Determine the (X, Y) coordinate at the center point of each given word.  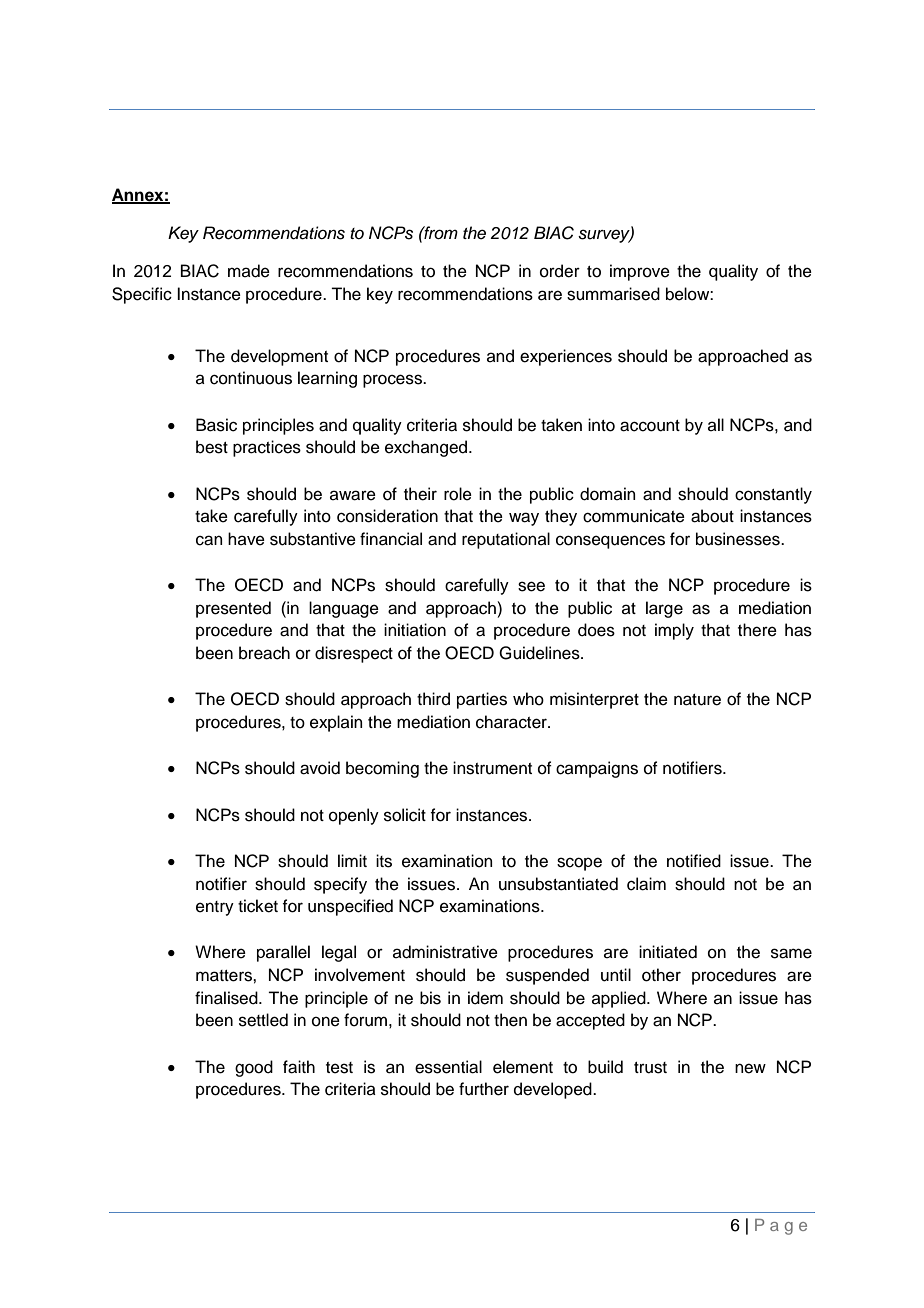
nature (697, 700)
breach (264, 653)
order (560, 271)
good (254, 1068)
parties (482, 700)
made (249, 271)
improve (640, 272)
